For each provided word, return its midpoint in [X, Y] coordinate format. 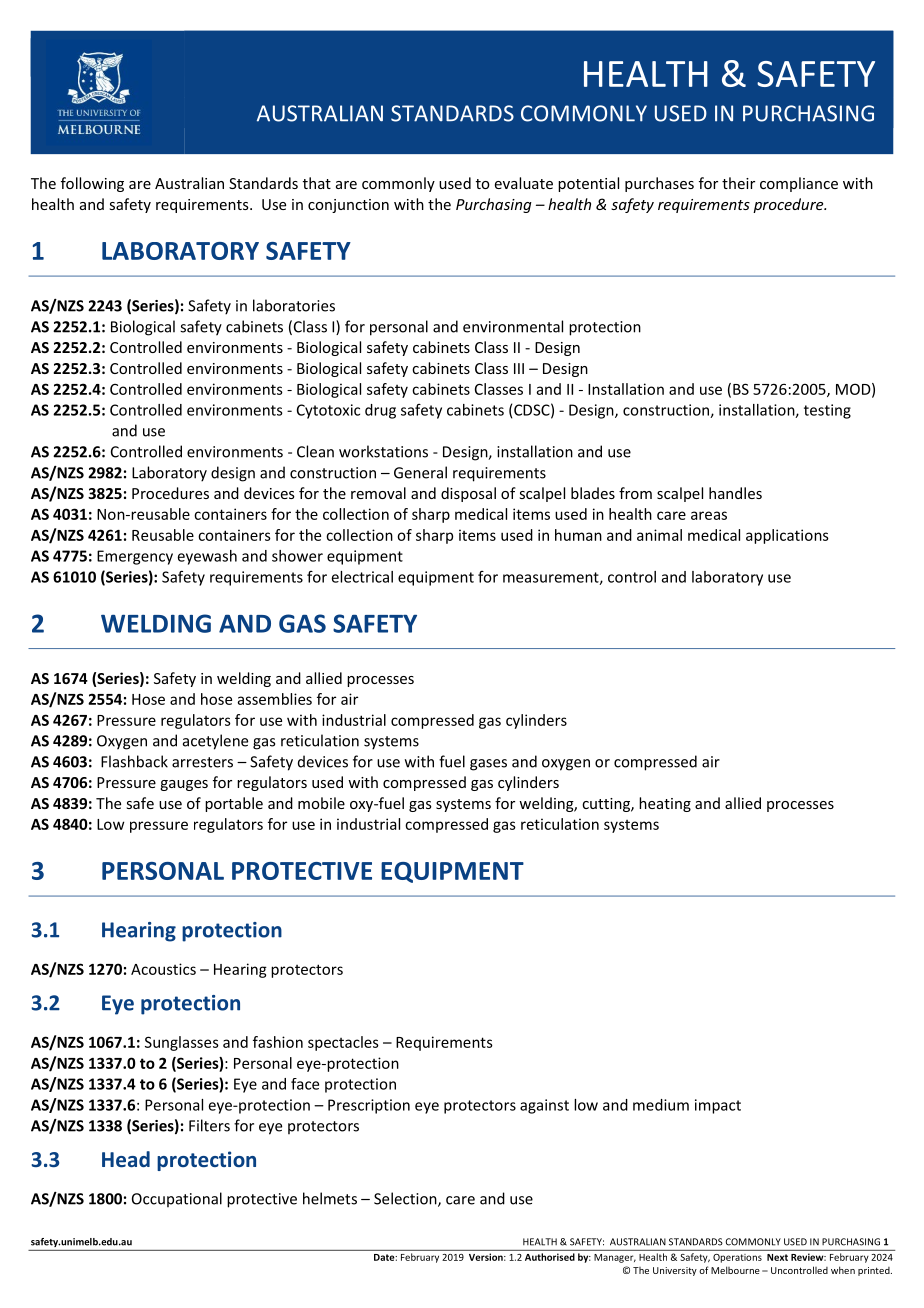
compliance [799, 184]
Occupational [177, 1199]
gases [488, 765]
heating [665, 804]
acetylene [215, 742]
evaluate [524, 183]
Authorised [550, 1257]
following [92, 184]
